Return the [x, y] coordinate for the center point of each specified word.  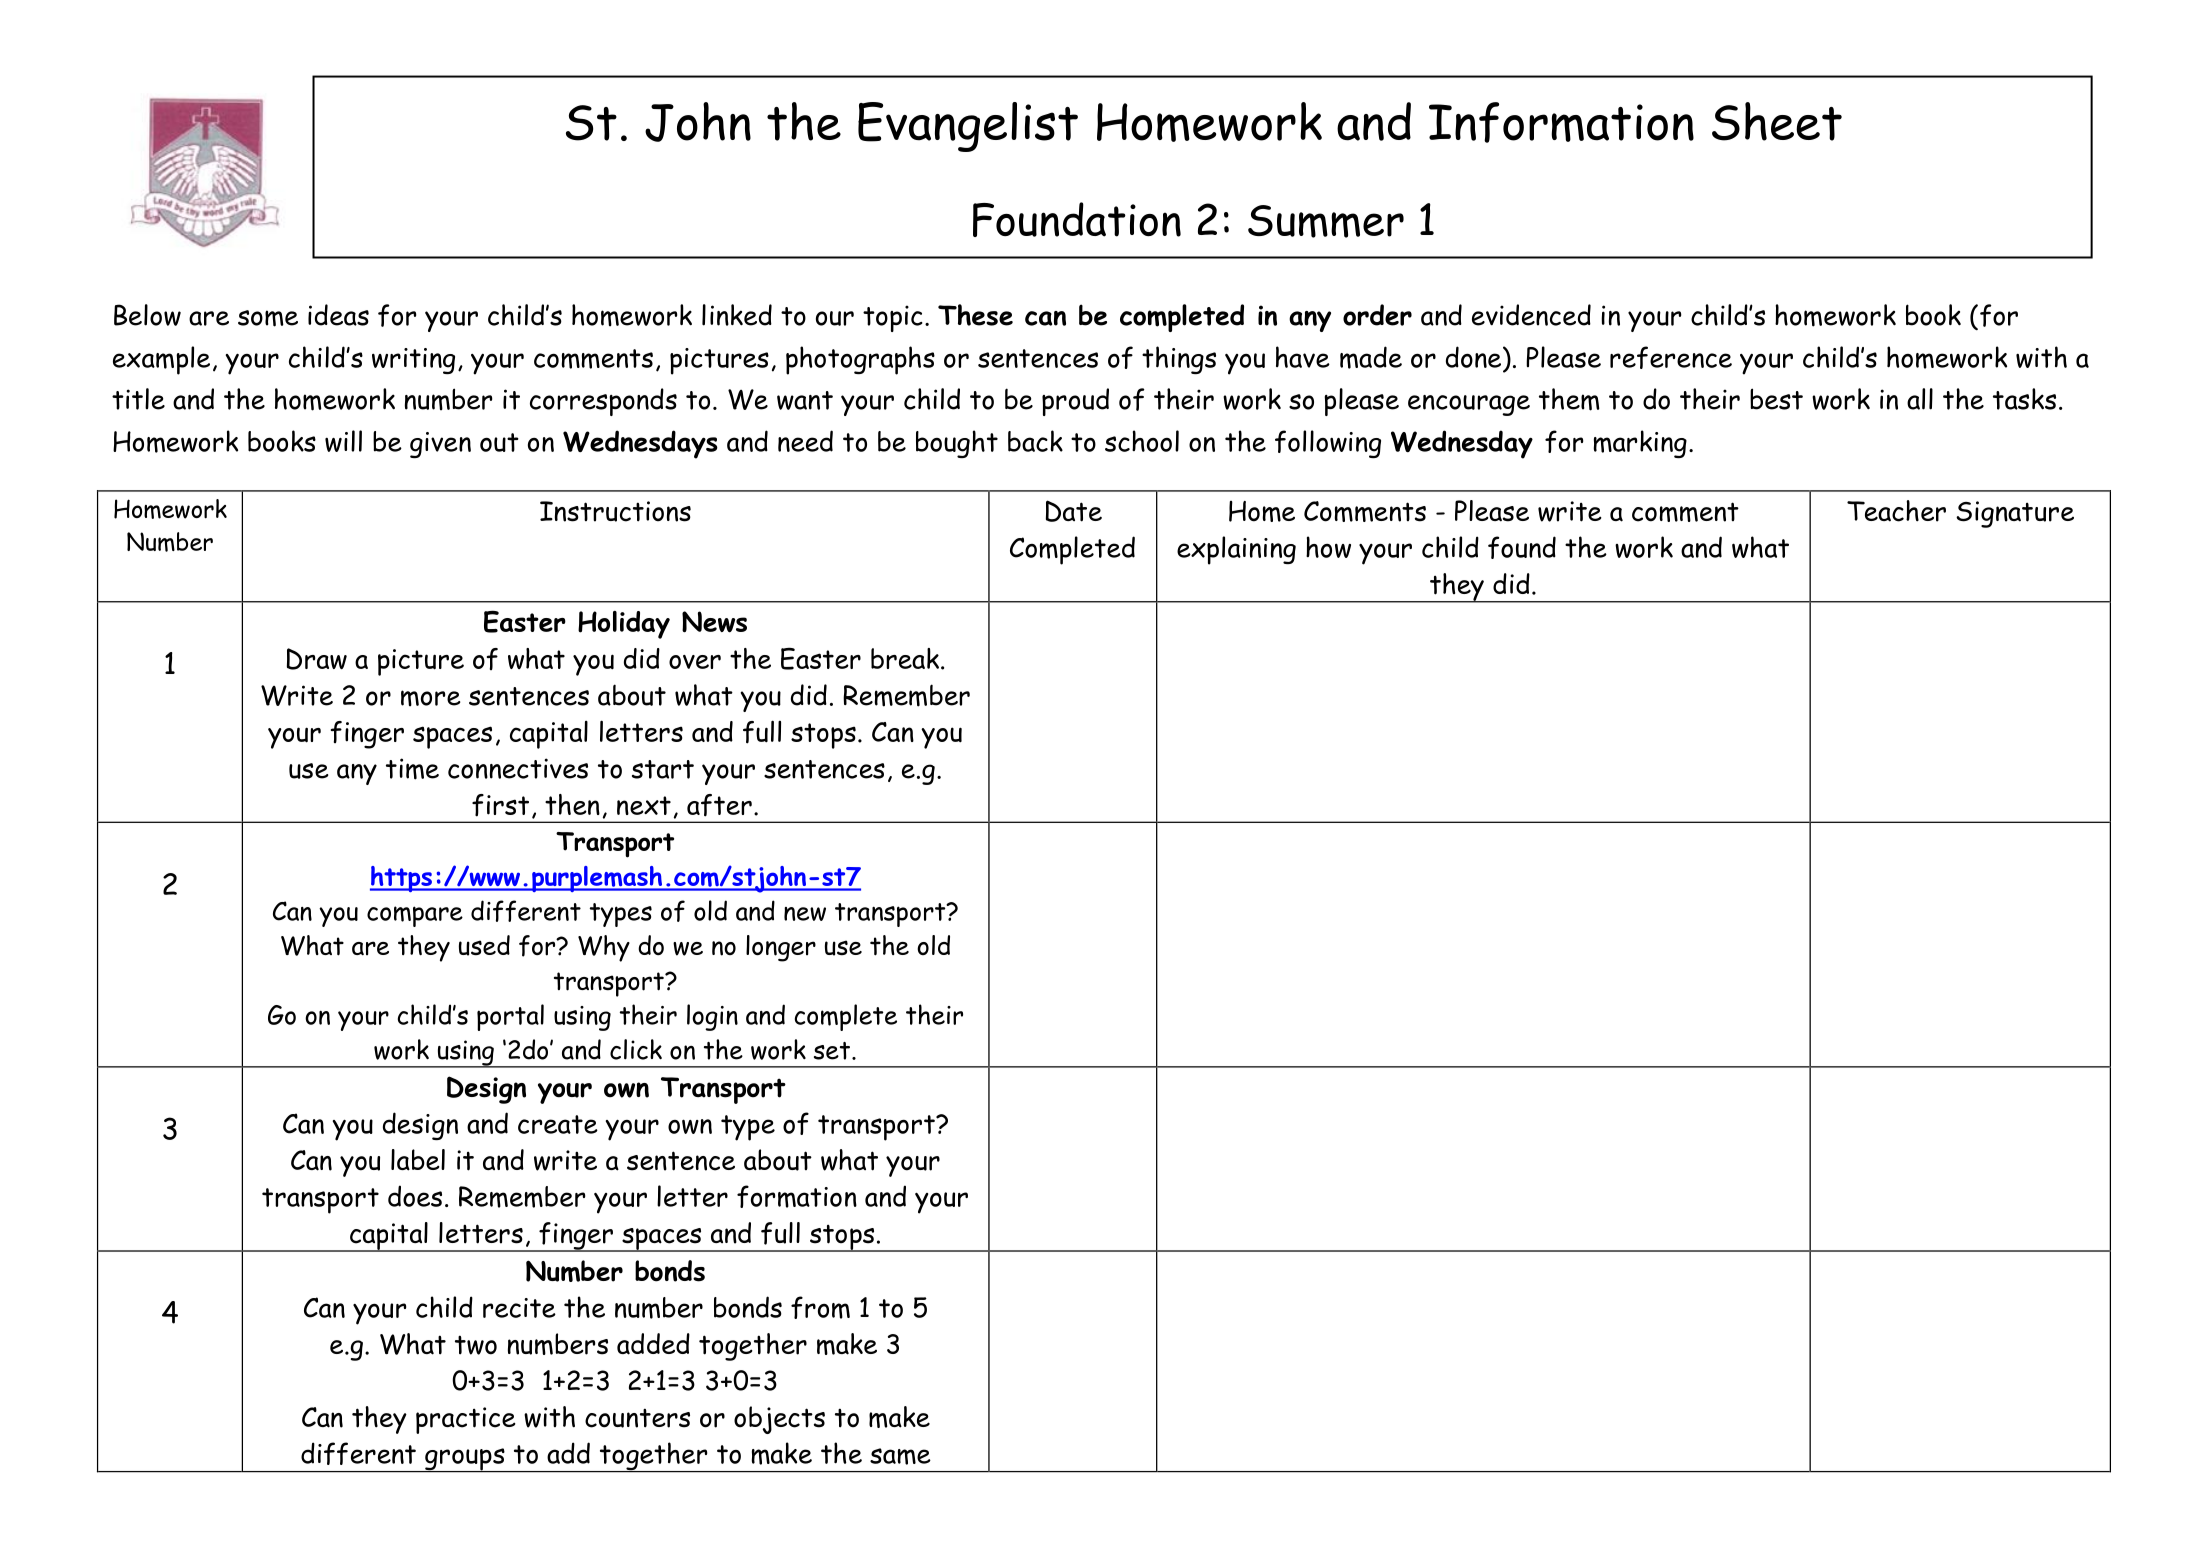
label [418, 1160]
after [719, 805]
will [343, 441]
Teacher [1896, 511]
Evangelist [968, 127]
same [900, 1456]
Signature [2015, 514]
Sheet [1777, 121]
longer [781, 948]
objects [779, 1420]
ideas [338, 315]
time [412, 769]
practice [466, 1420]
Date [1074, 511]
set [832, 1051]
